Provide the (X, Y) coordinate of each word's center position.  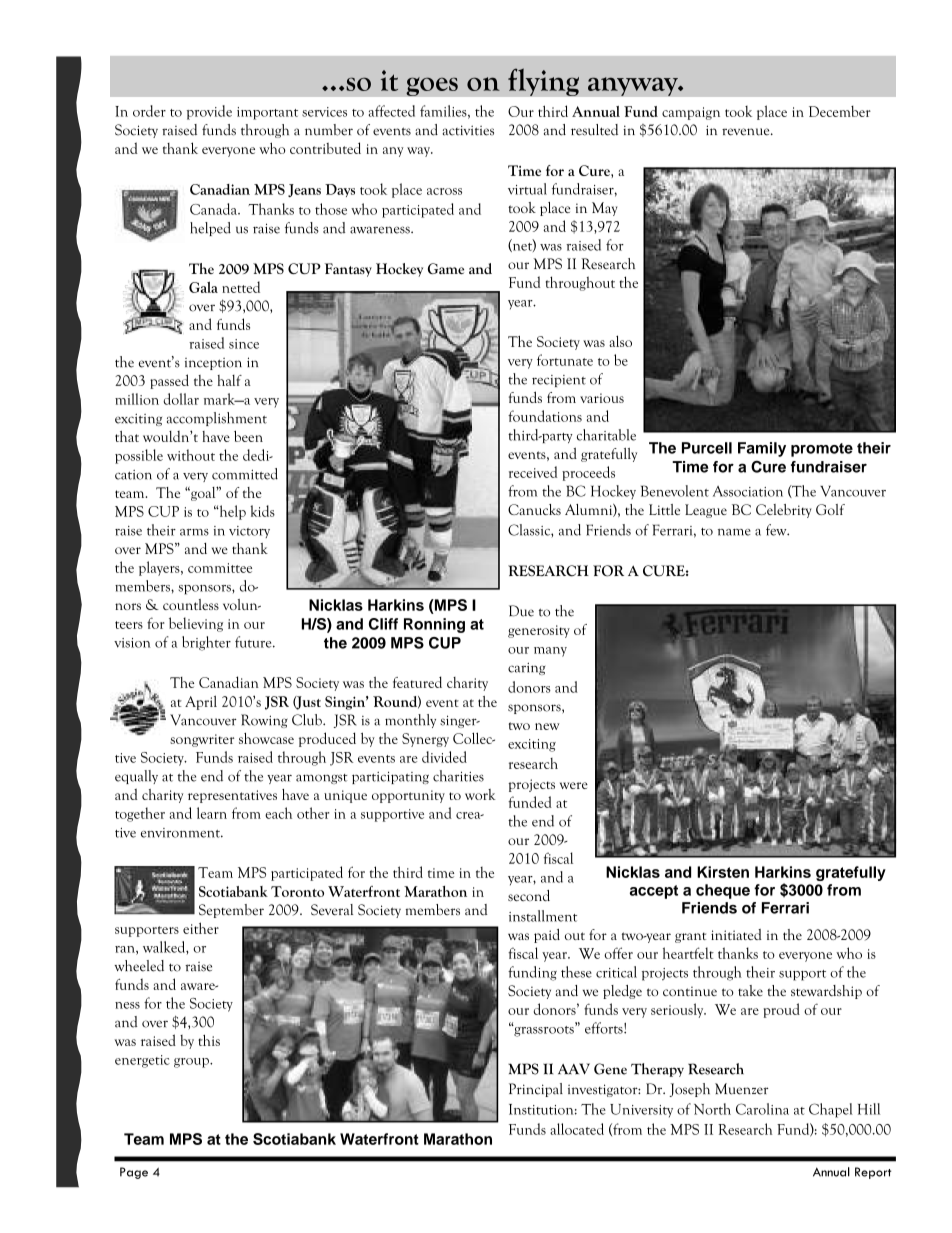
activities (468, 130)
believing (196, 624)
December (840, 111)
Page (134, 1173)
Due (521, 611)
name (734, 532)
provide (209, 112)
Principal (536, 1090)
